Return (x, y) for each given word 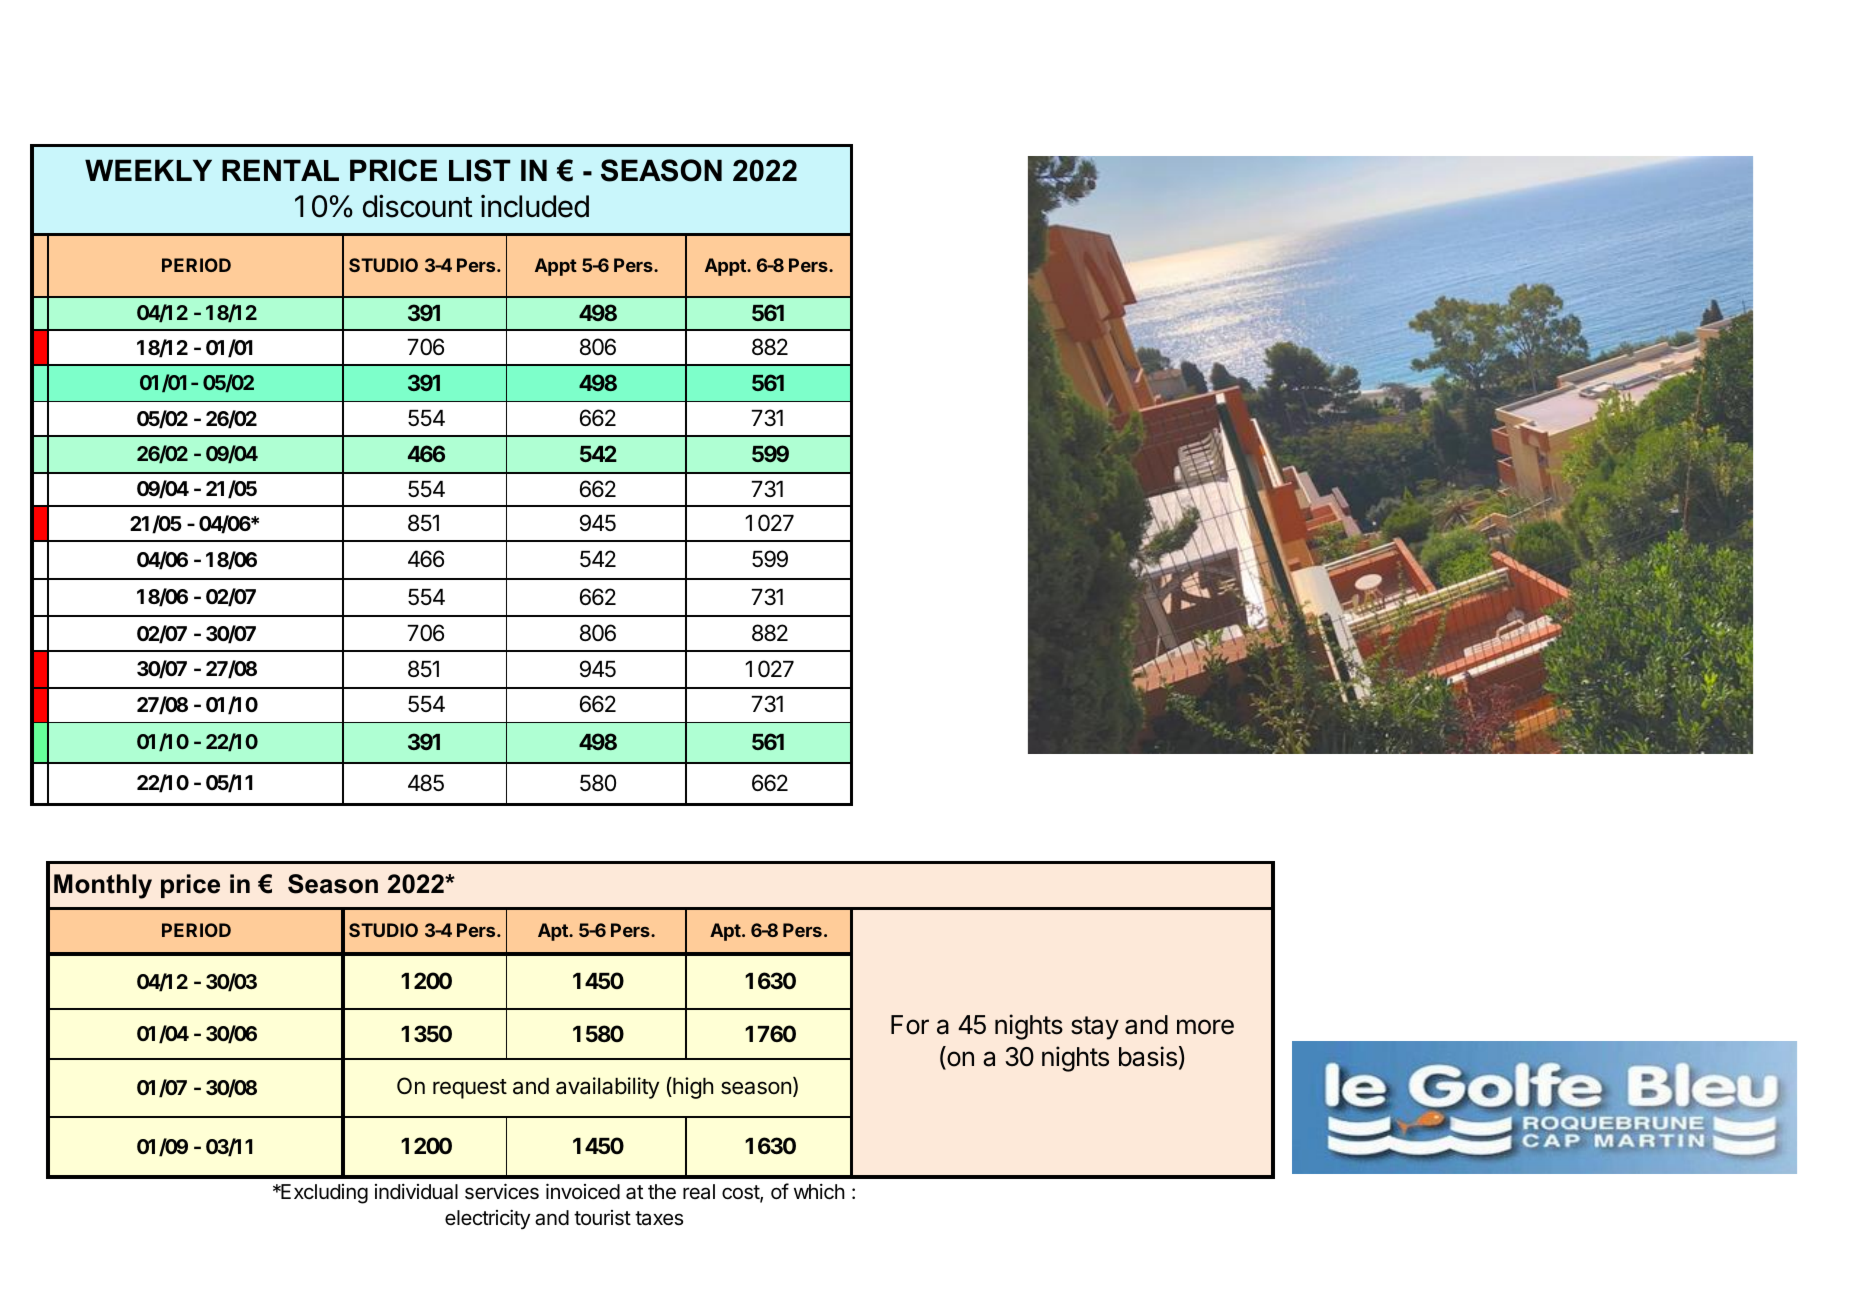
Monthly (103, 886)
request (470, 1089)
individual (416, 1192)
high (692, 1088)
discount (418, 206)
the (662, 1192)
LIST (480, 170)
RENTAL (280, 170)
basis (1148, 1056)
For (910, 1025)
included (535, 206)
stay (1095, 1028)
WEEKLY (148, 170)
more (1205, 1027)
